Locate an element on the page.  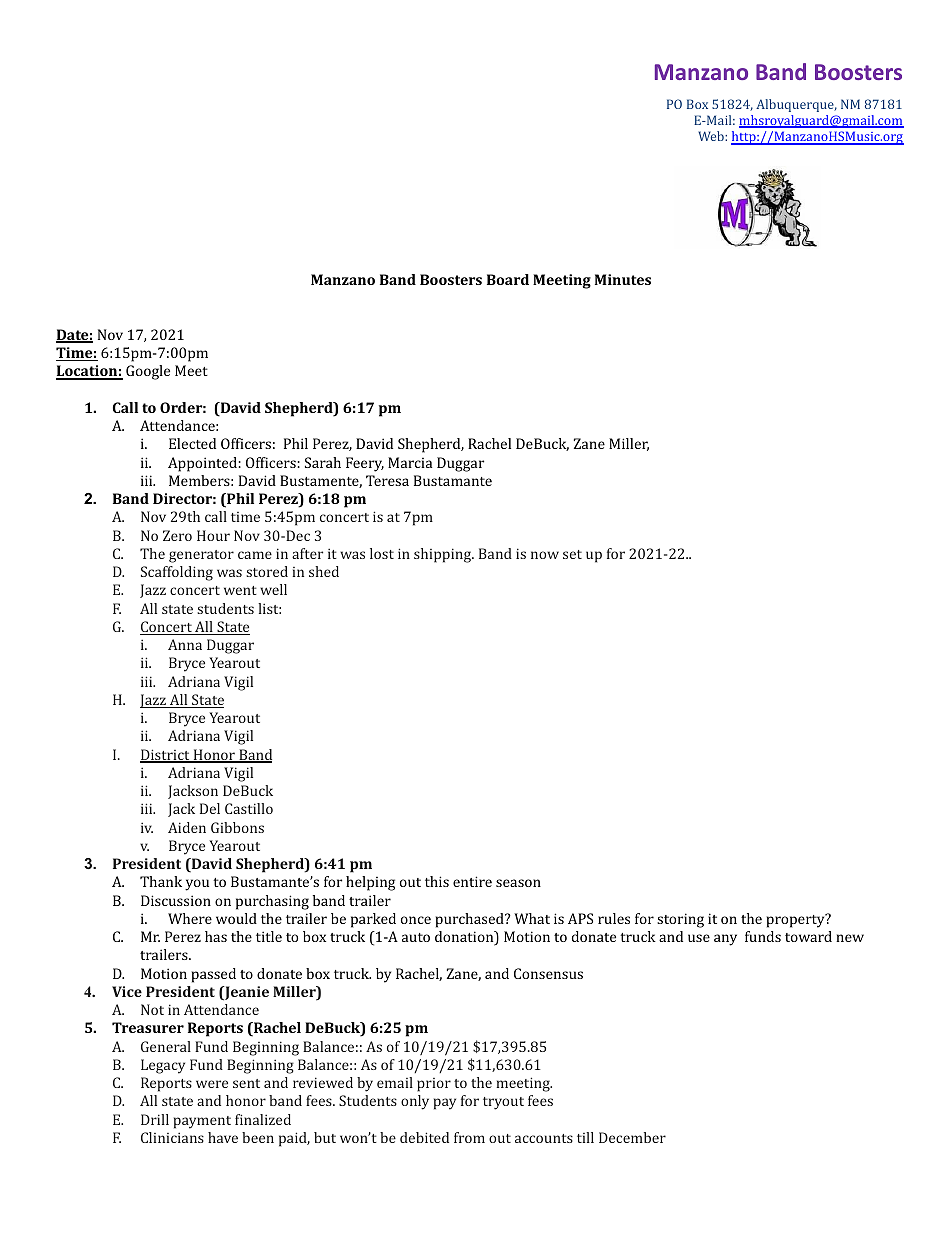
shipping is located at coordinates (444, 555).
